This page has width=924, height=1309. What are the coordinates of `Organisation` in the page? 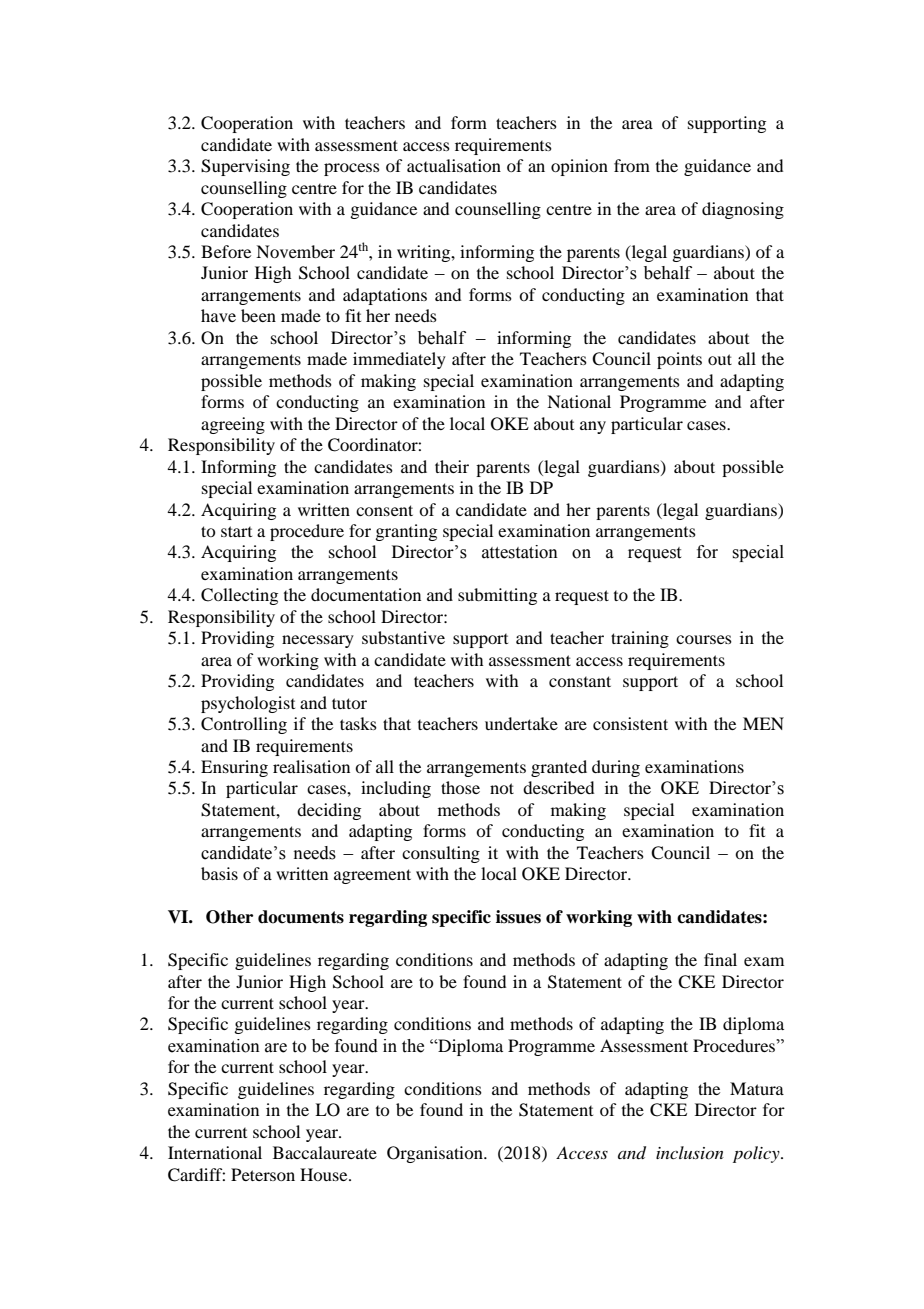 It's located at (436, 1154).
